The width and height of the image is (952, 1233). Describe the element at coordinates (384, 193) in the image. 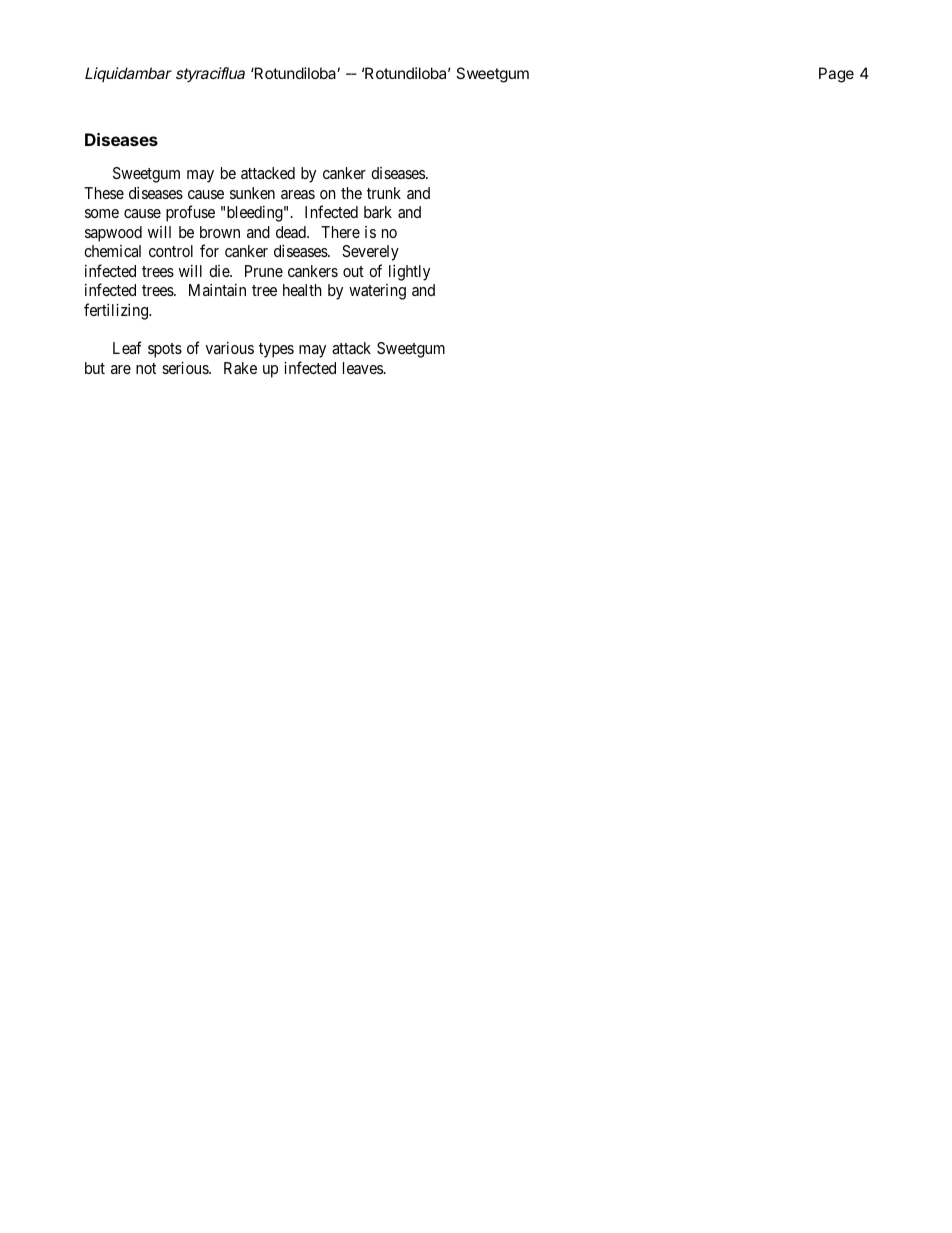

I see `trunk` at that location.
